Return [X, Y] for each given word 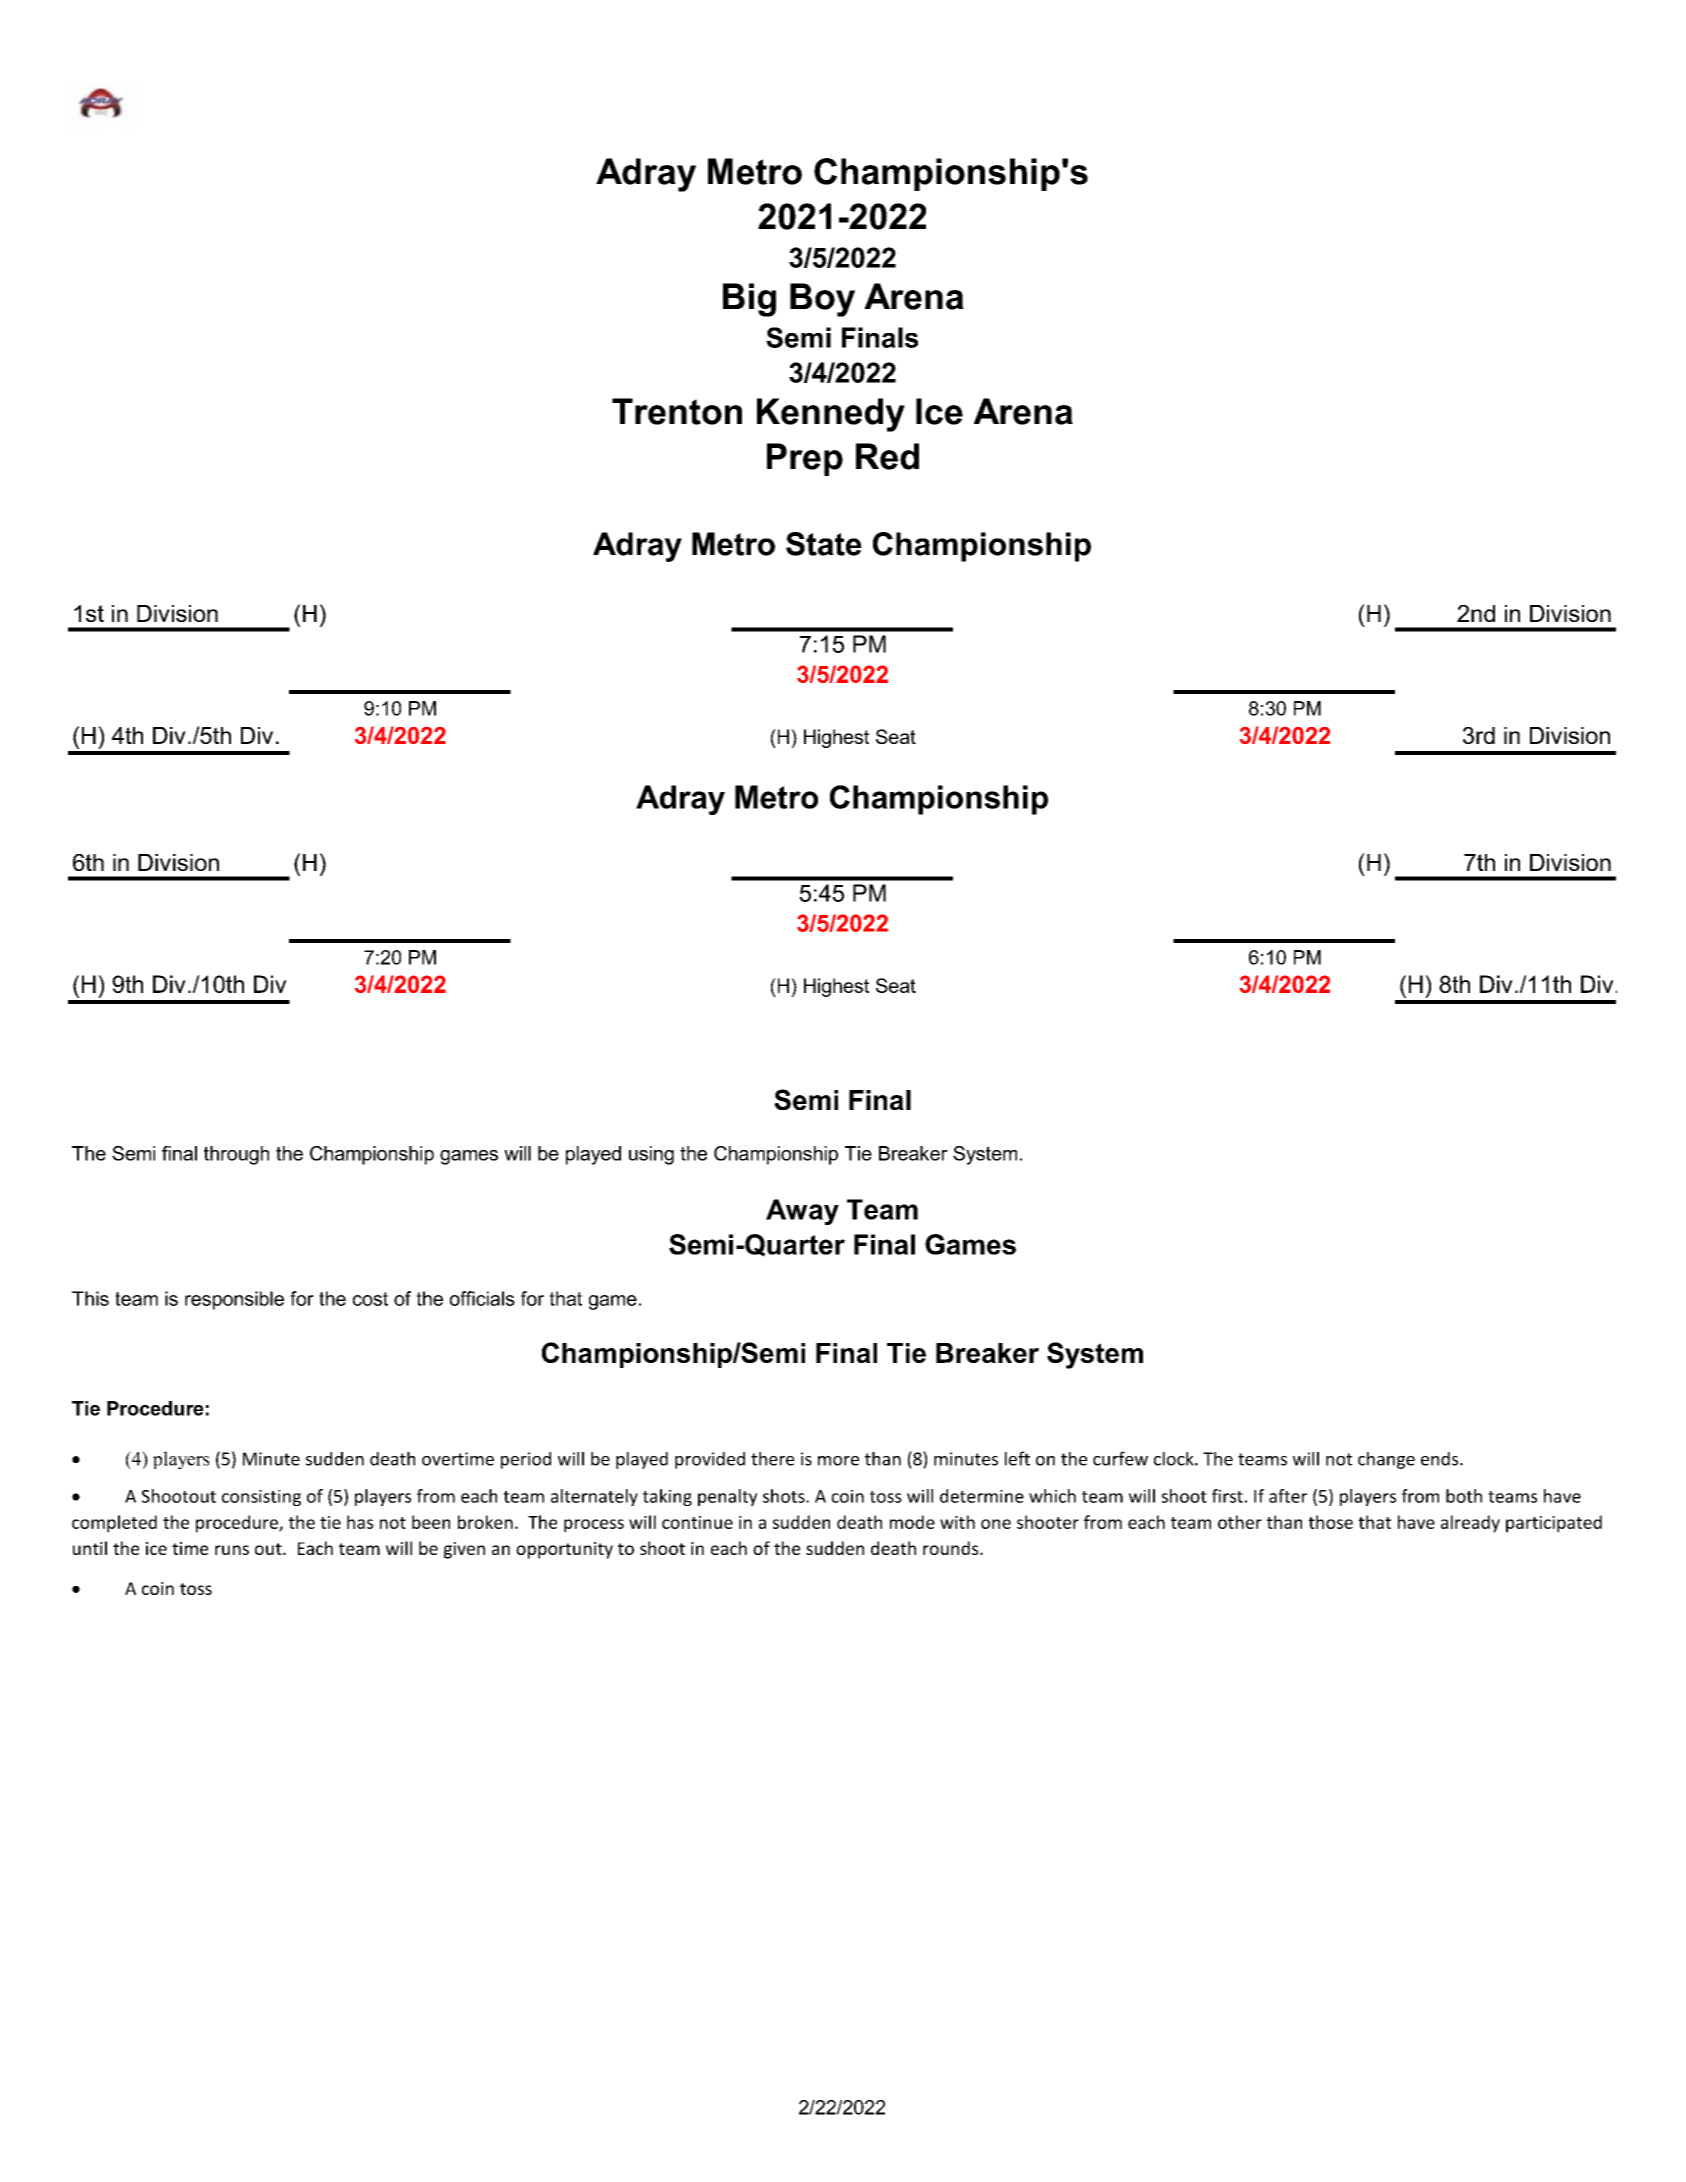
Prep [805, 459]
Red [887, 456]
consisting [261, 1498]
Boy [822, 300]
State [824, 544]
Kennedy [831, 415]
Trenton [677, 411]
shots [785, 1496]
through [236, 1155]
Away [802, 1212]
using [651, 1155]
